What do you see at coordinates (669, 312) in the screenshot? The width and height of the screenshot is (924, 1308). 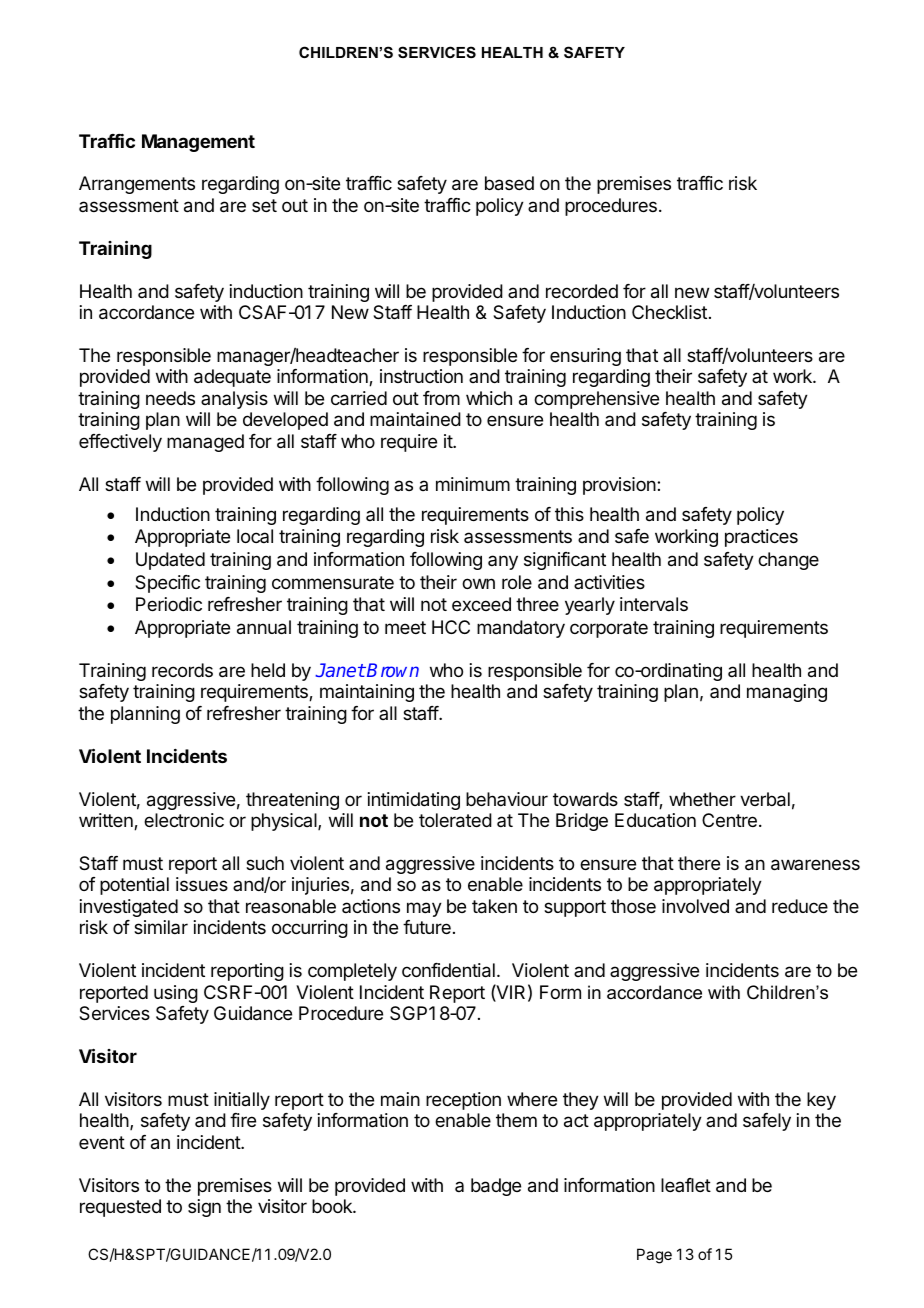 I see `Checklist` at bounding box center [669, 312].
